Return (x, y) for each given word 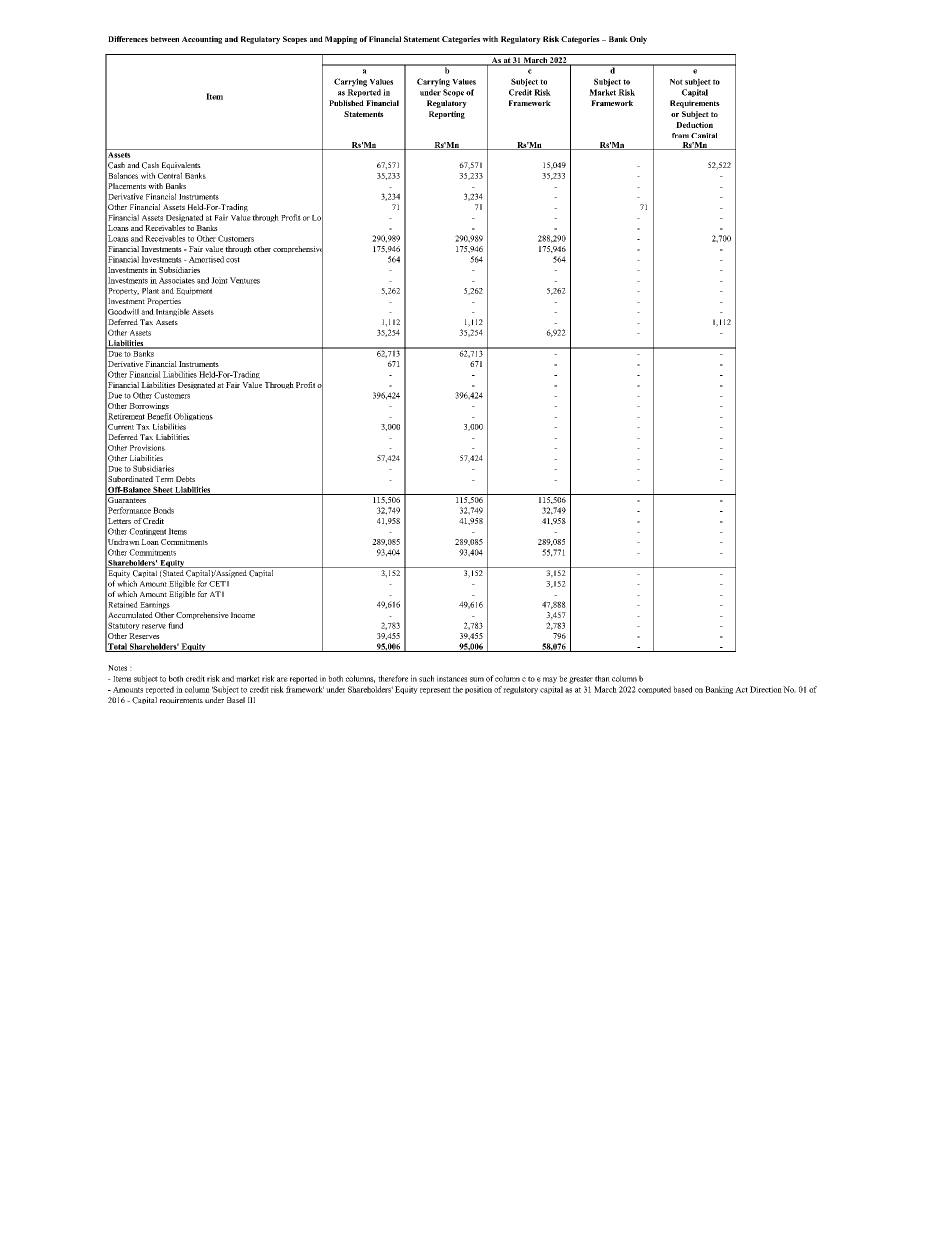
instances (452, 678)
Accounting (202, 40)
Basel (236, 700)
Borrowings (149, 406)
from (680, 135)
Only (638, 40)
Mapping (341, 40)
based (682, 689)
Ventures (245, 280)
